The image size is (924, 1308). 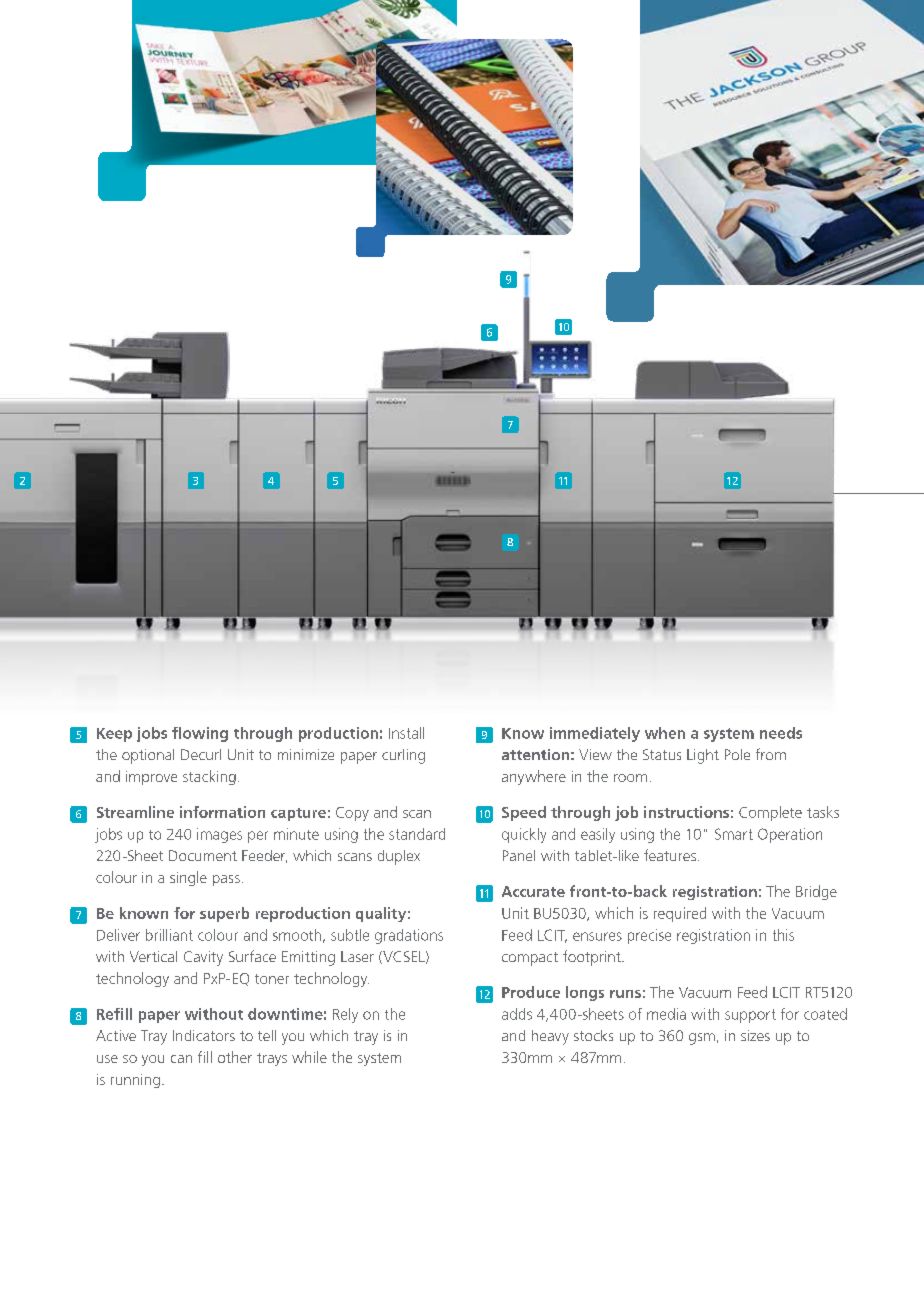 I want to click on other, so click(x=235, y=1057).
